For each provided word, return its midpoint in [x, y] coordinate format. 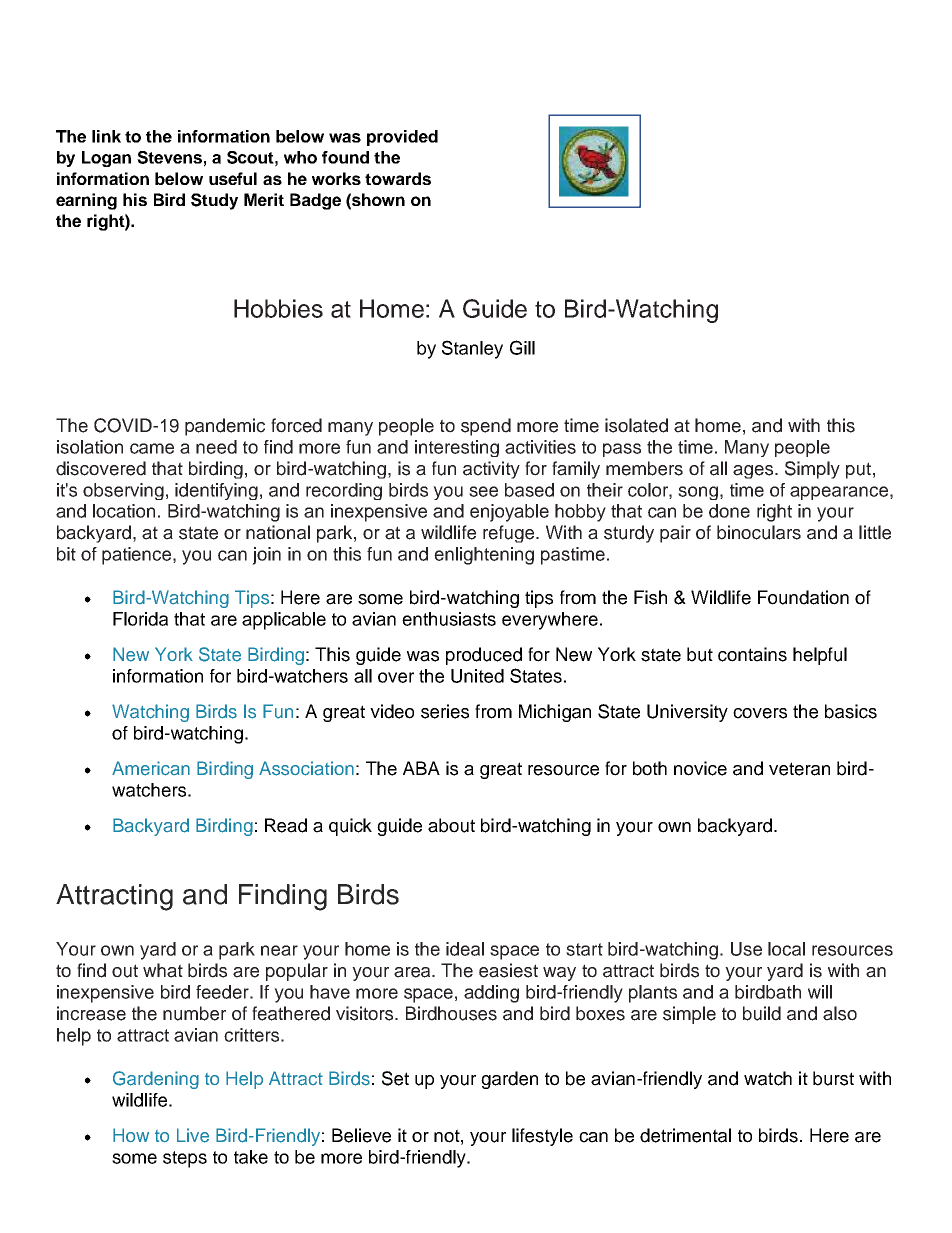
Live [193, 1135]
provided [402, 138]
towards [398, 178]
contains [752, 654]
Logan [106, 159]
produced [484, 656]
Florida [140, 619]
